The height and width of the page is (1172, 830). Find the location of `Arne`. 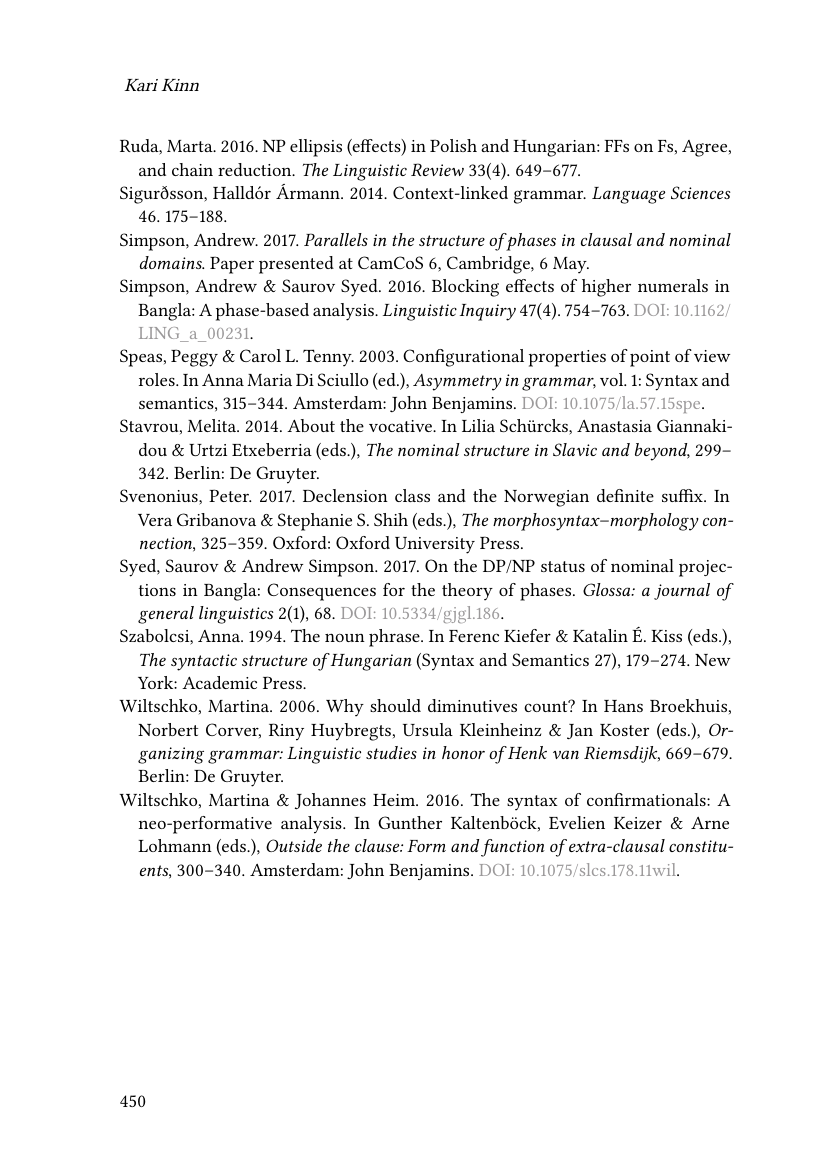

Arne is located at coordinates (710, 823).
